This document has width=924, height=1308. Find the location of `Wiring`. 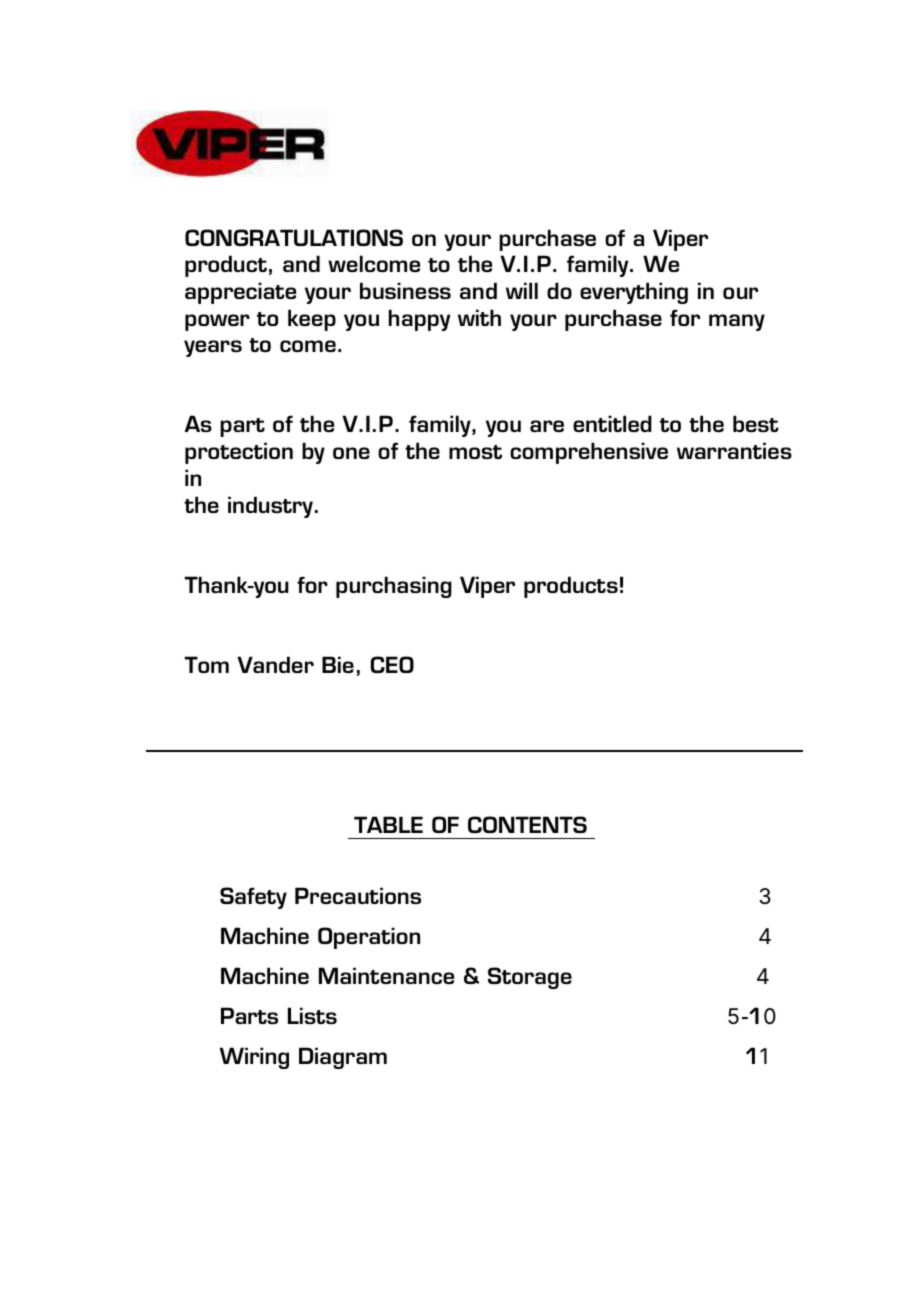

Wiring is located at coordinates (254, 1058).
